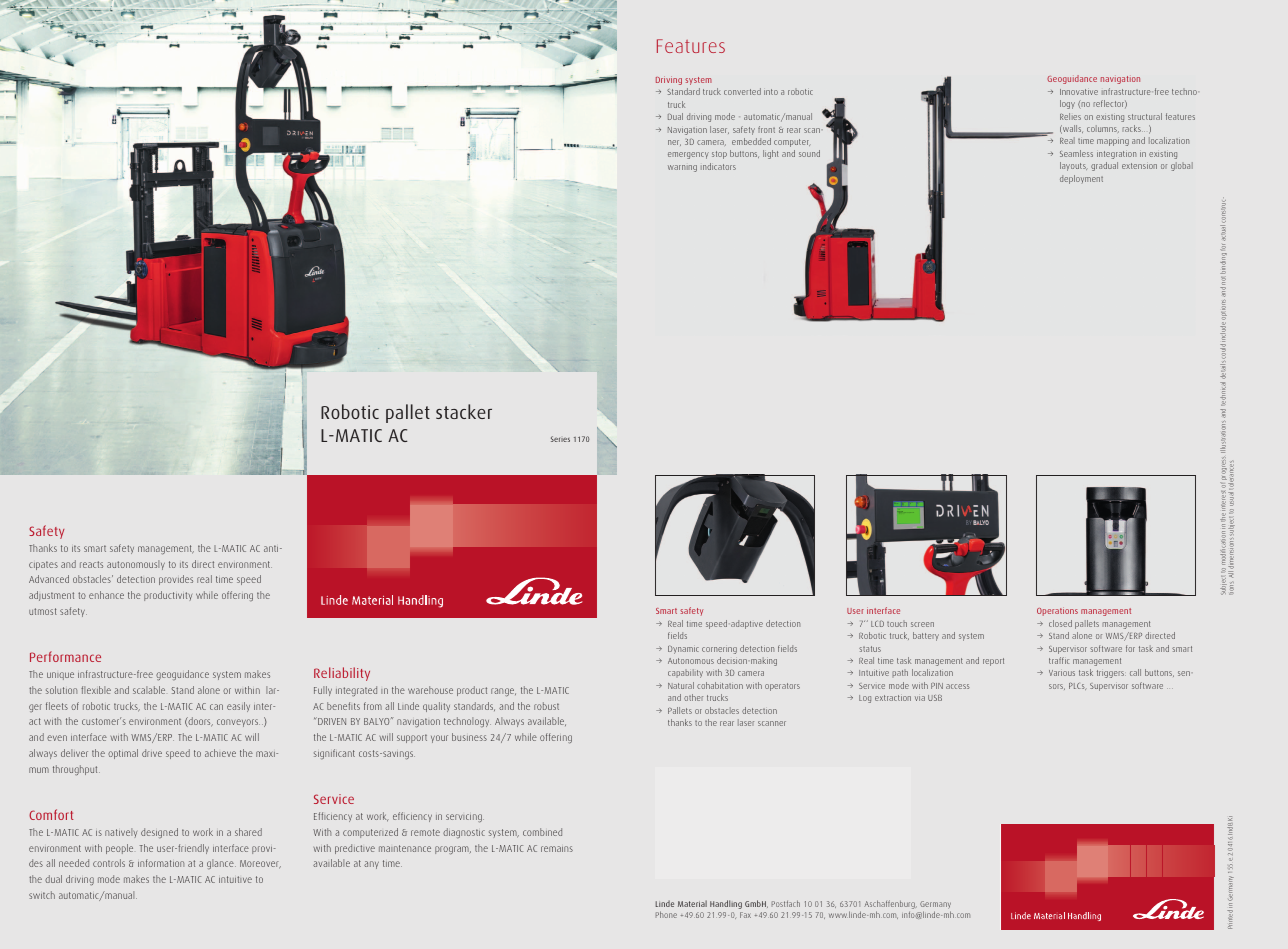  What do you see at coordinates (149, 690) in the image?
I see `scalable` at bounding box center [149, 690].
